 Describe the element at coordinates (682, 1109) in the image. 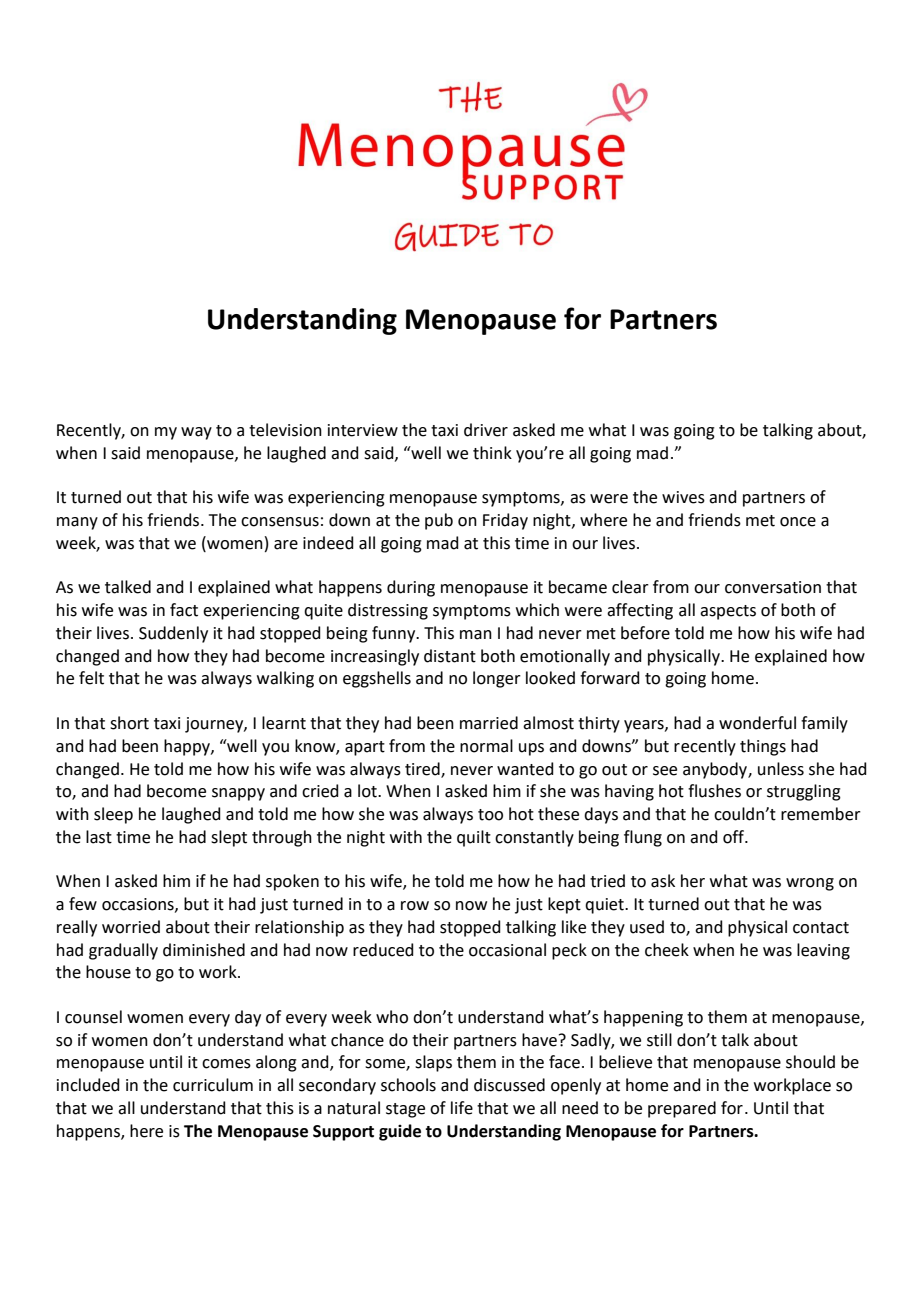

I see `prepared` at that location.
